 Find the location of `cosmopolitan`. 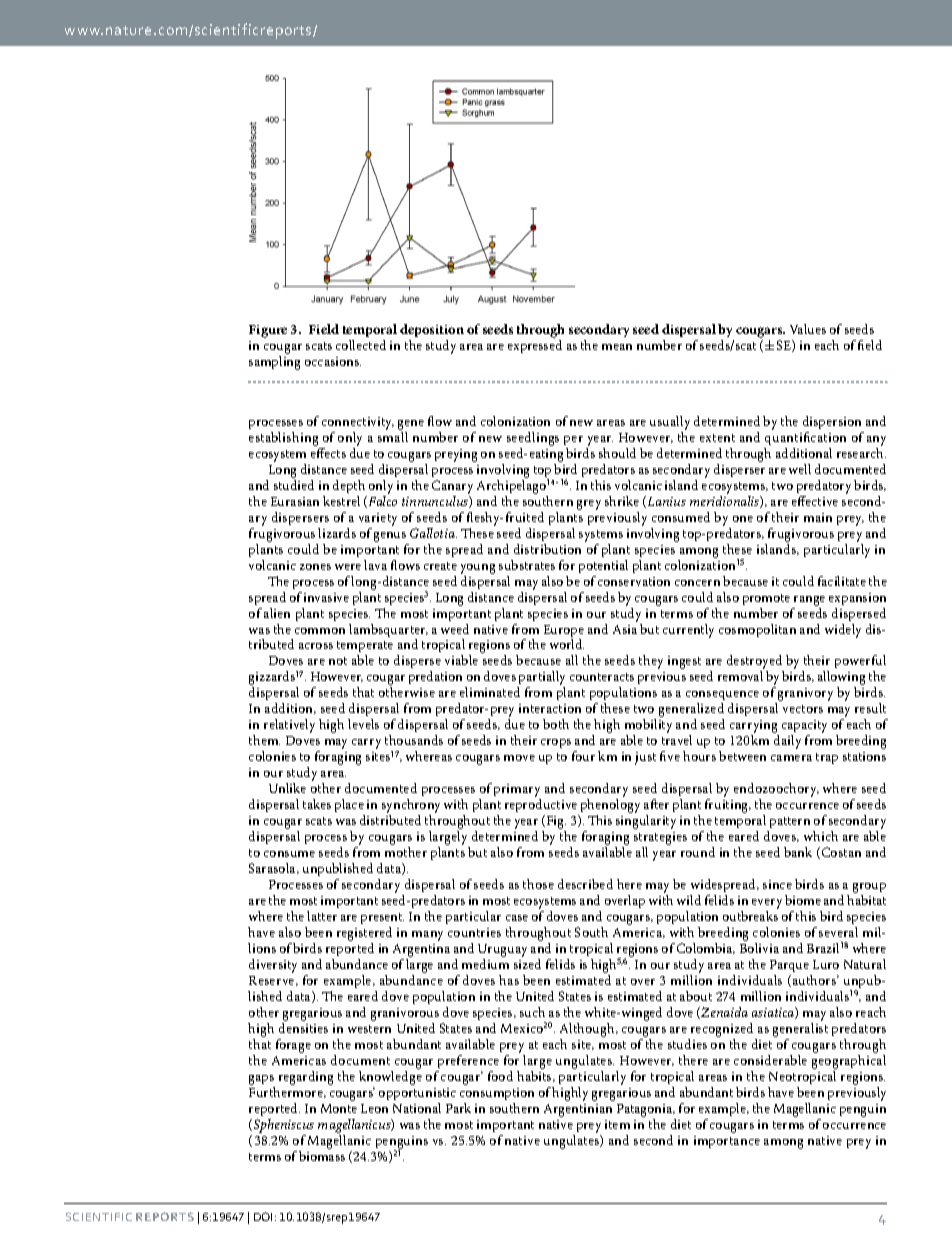

cosmopolitan is located at coordinates (757, 630).
